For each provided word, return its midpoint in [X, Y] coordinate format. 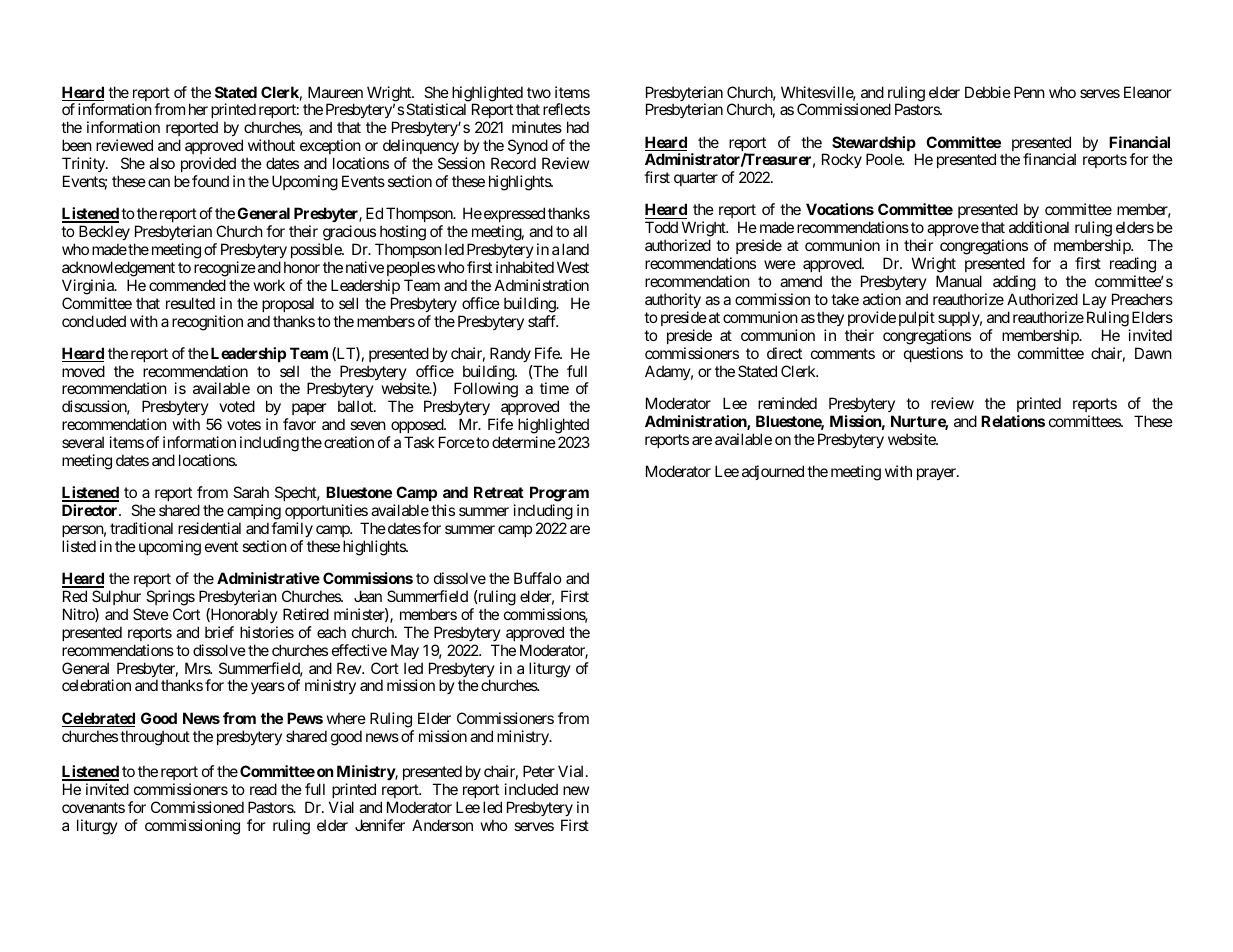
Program [559, 494]
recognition [207, 323]
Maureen [335, 92]
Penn [1029, 92]
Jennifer [380, 825]
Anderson [442, 825]
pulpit [917, 318]
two [539, 92]
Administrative [268, 578]
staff [543, 321]
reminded [787, 403]
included [531, 789]
